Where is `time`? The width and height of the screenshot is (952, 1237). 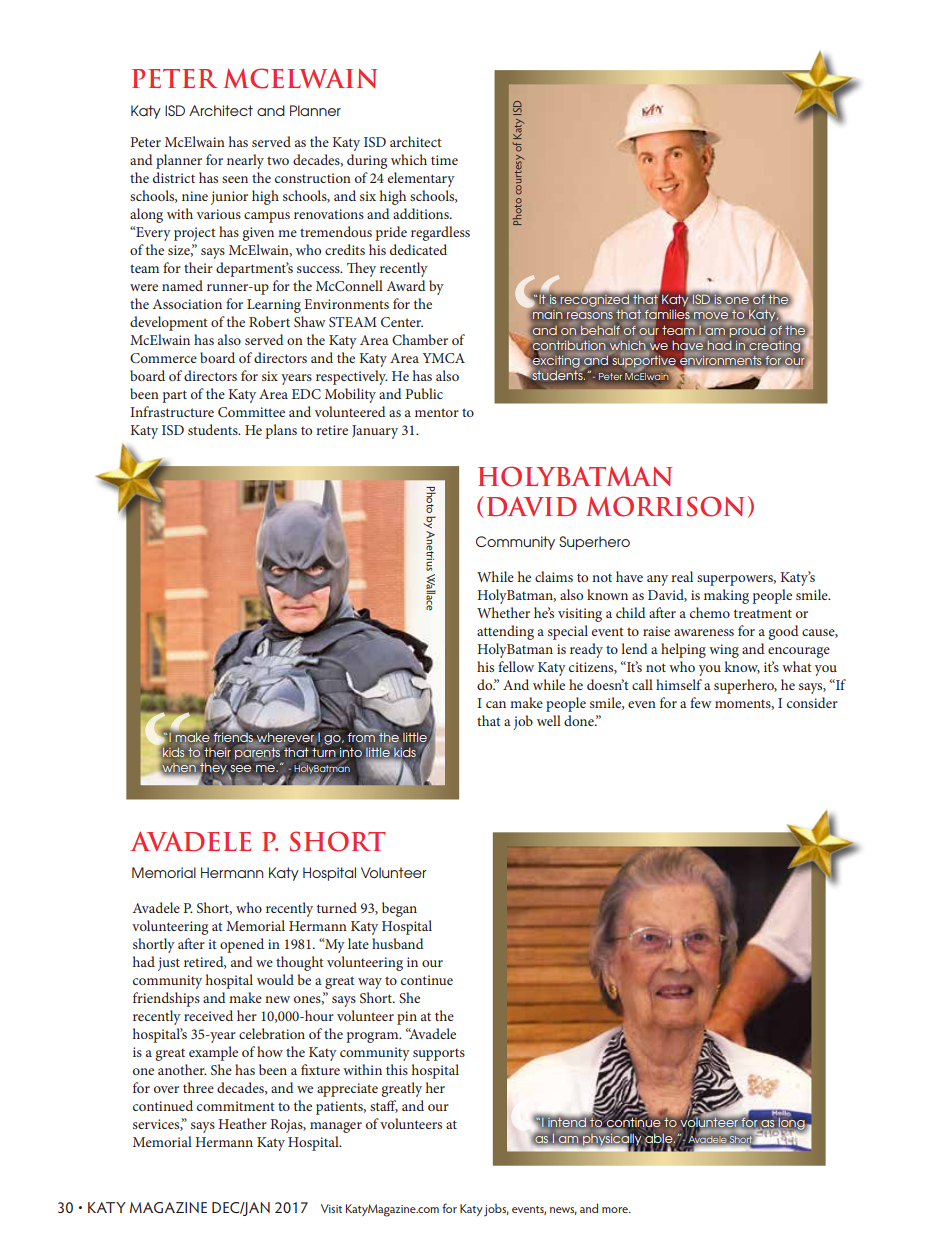 time is located at coordinates (444, 160).
